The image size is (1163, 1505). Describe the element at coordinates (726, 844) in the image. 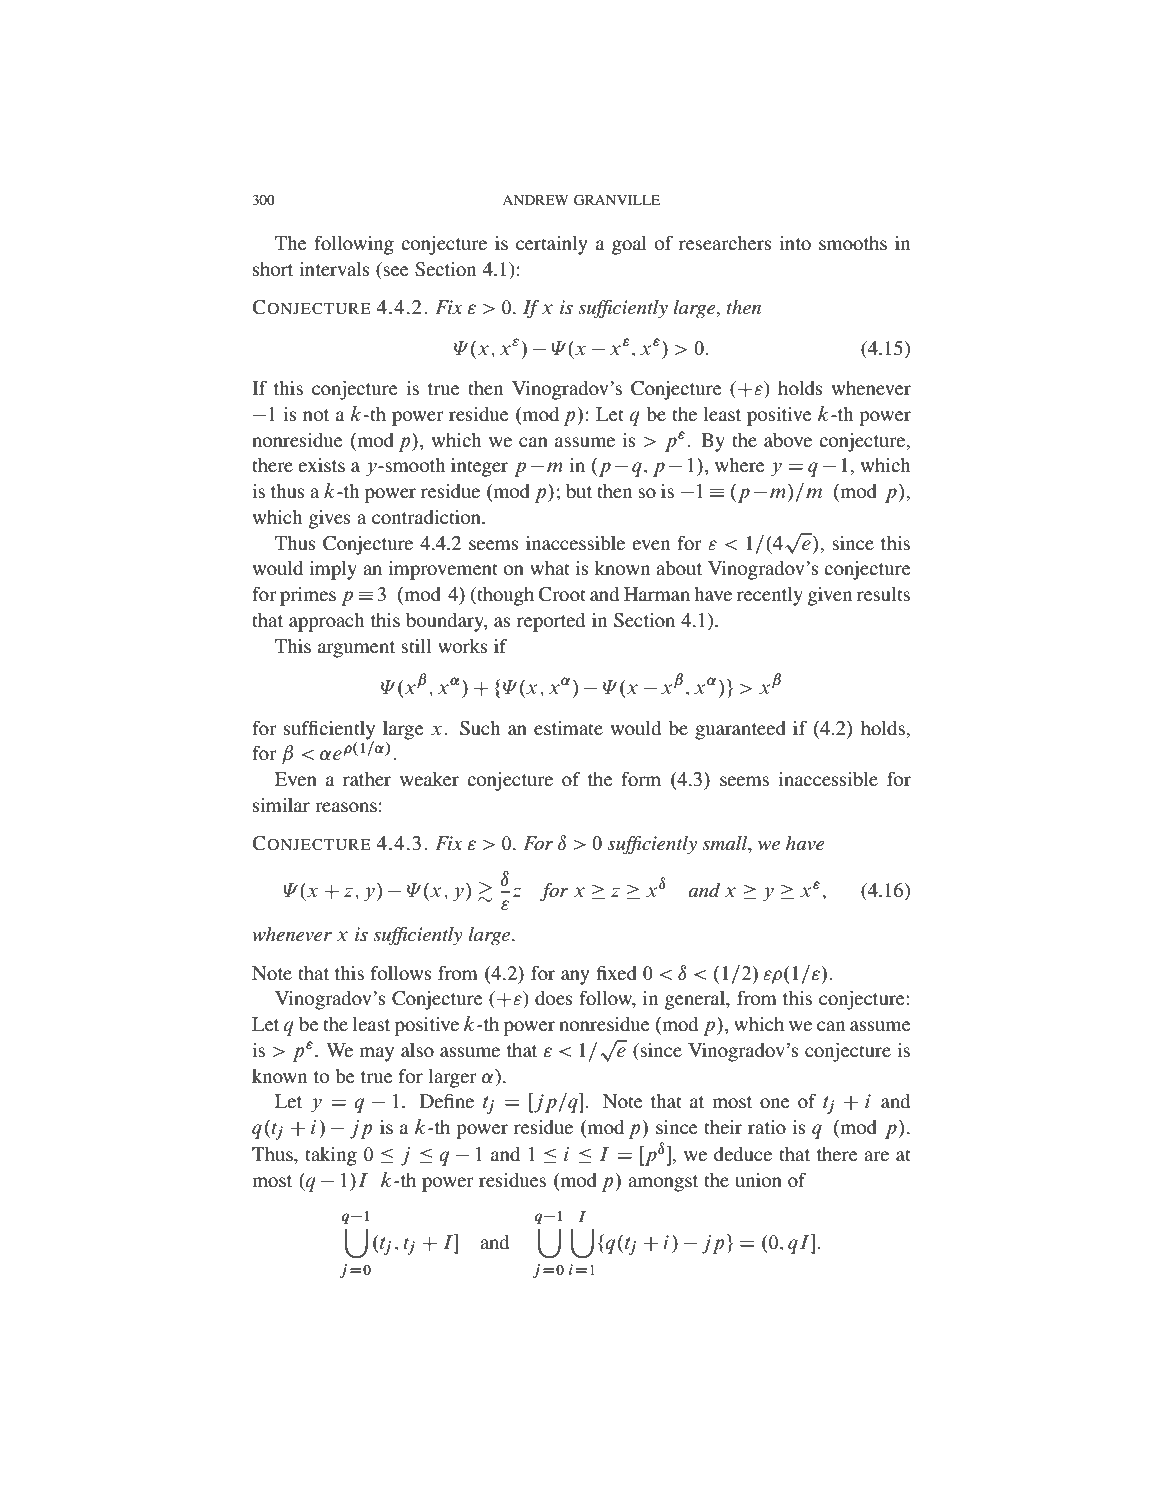

I see `small` at that location.
